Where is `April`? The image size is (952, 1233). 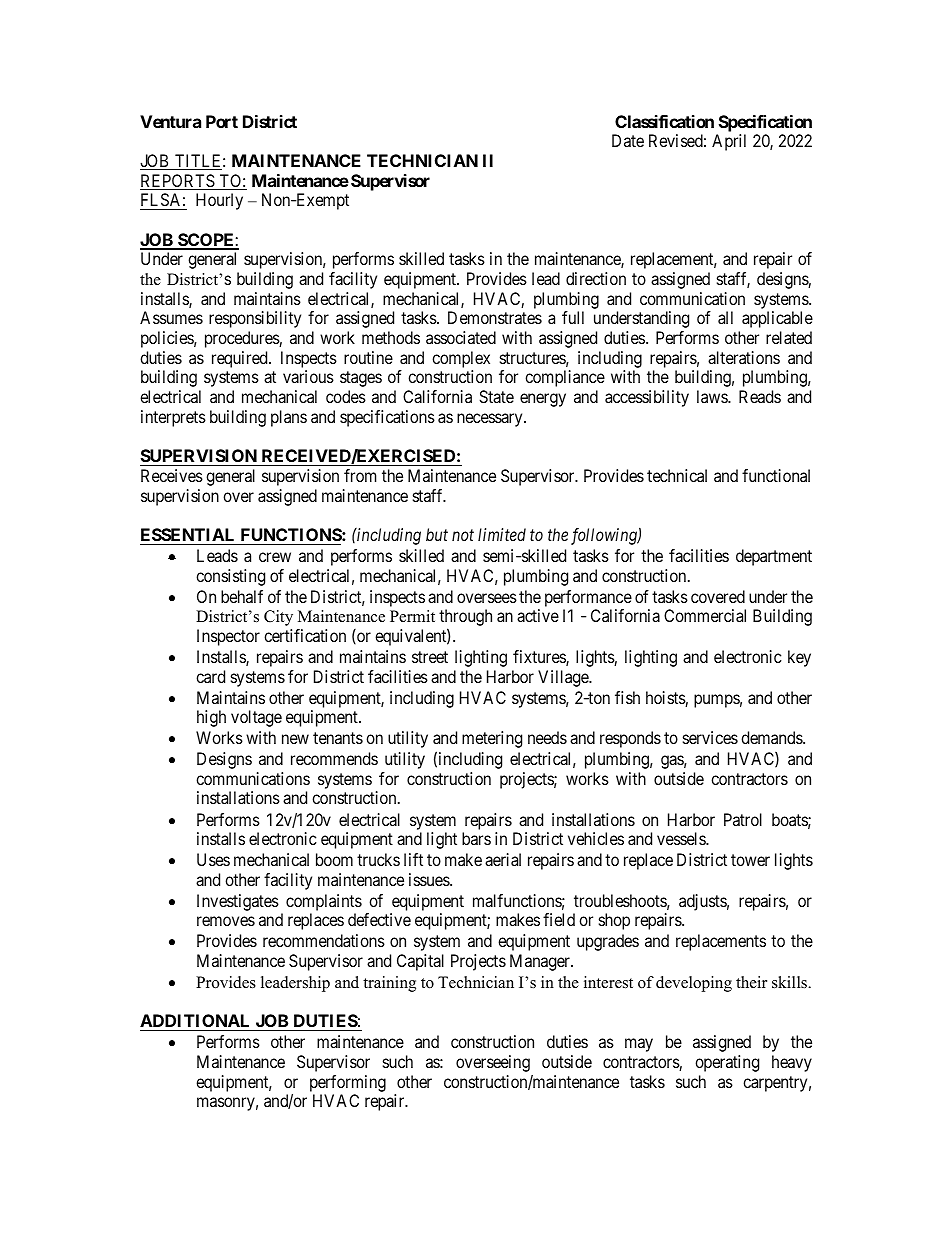 April is located at coordinates (729, 142).
